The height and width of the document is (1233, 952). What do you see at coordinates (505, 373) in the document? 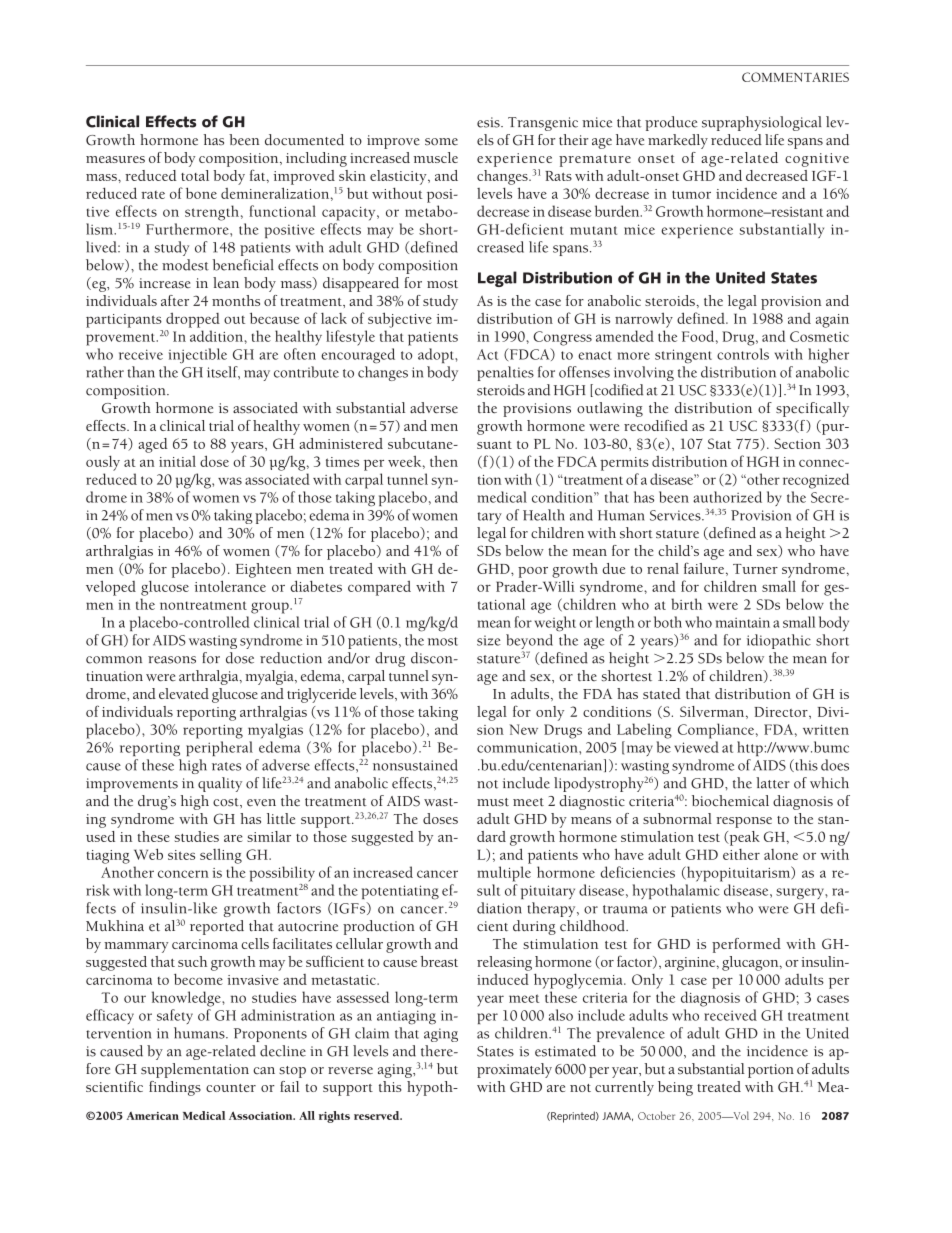
I see `penalties` at bounding box center [505, 373].
